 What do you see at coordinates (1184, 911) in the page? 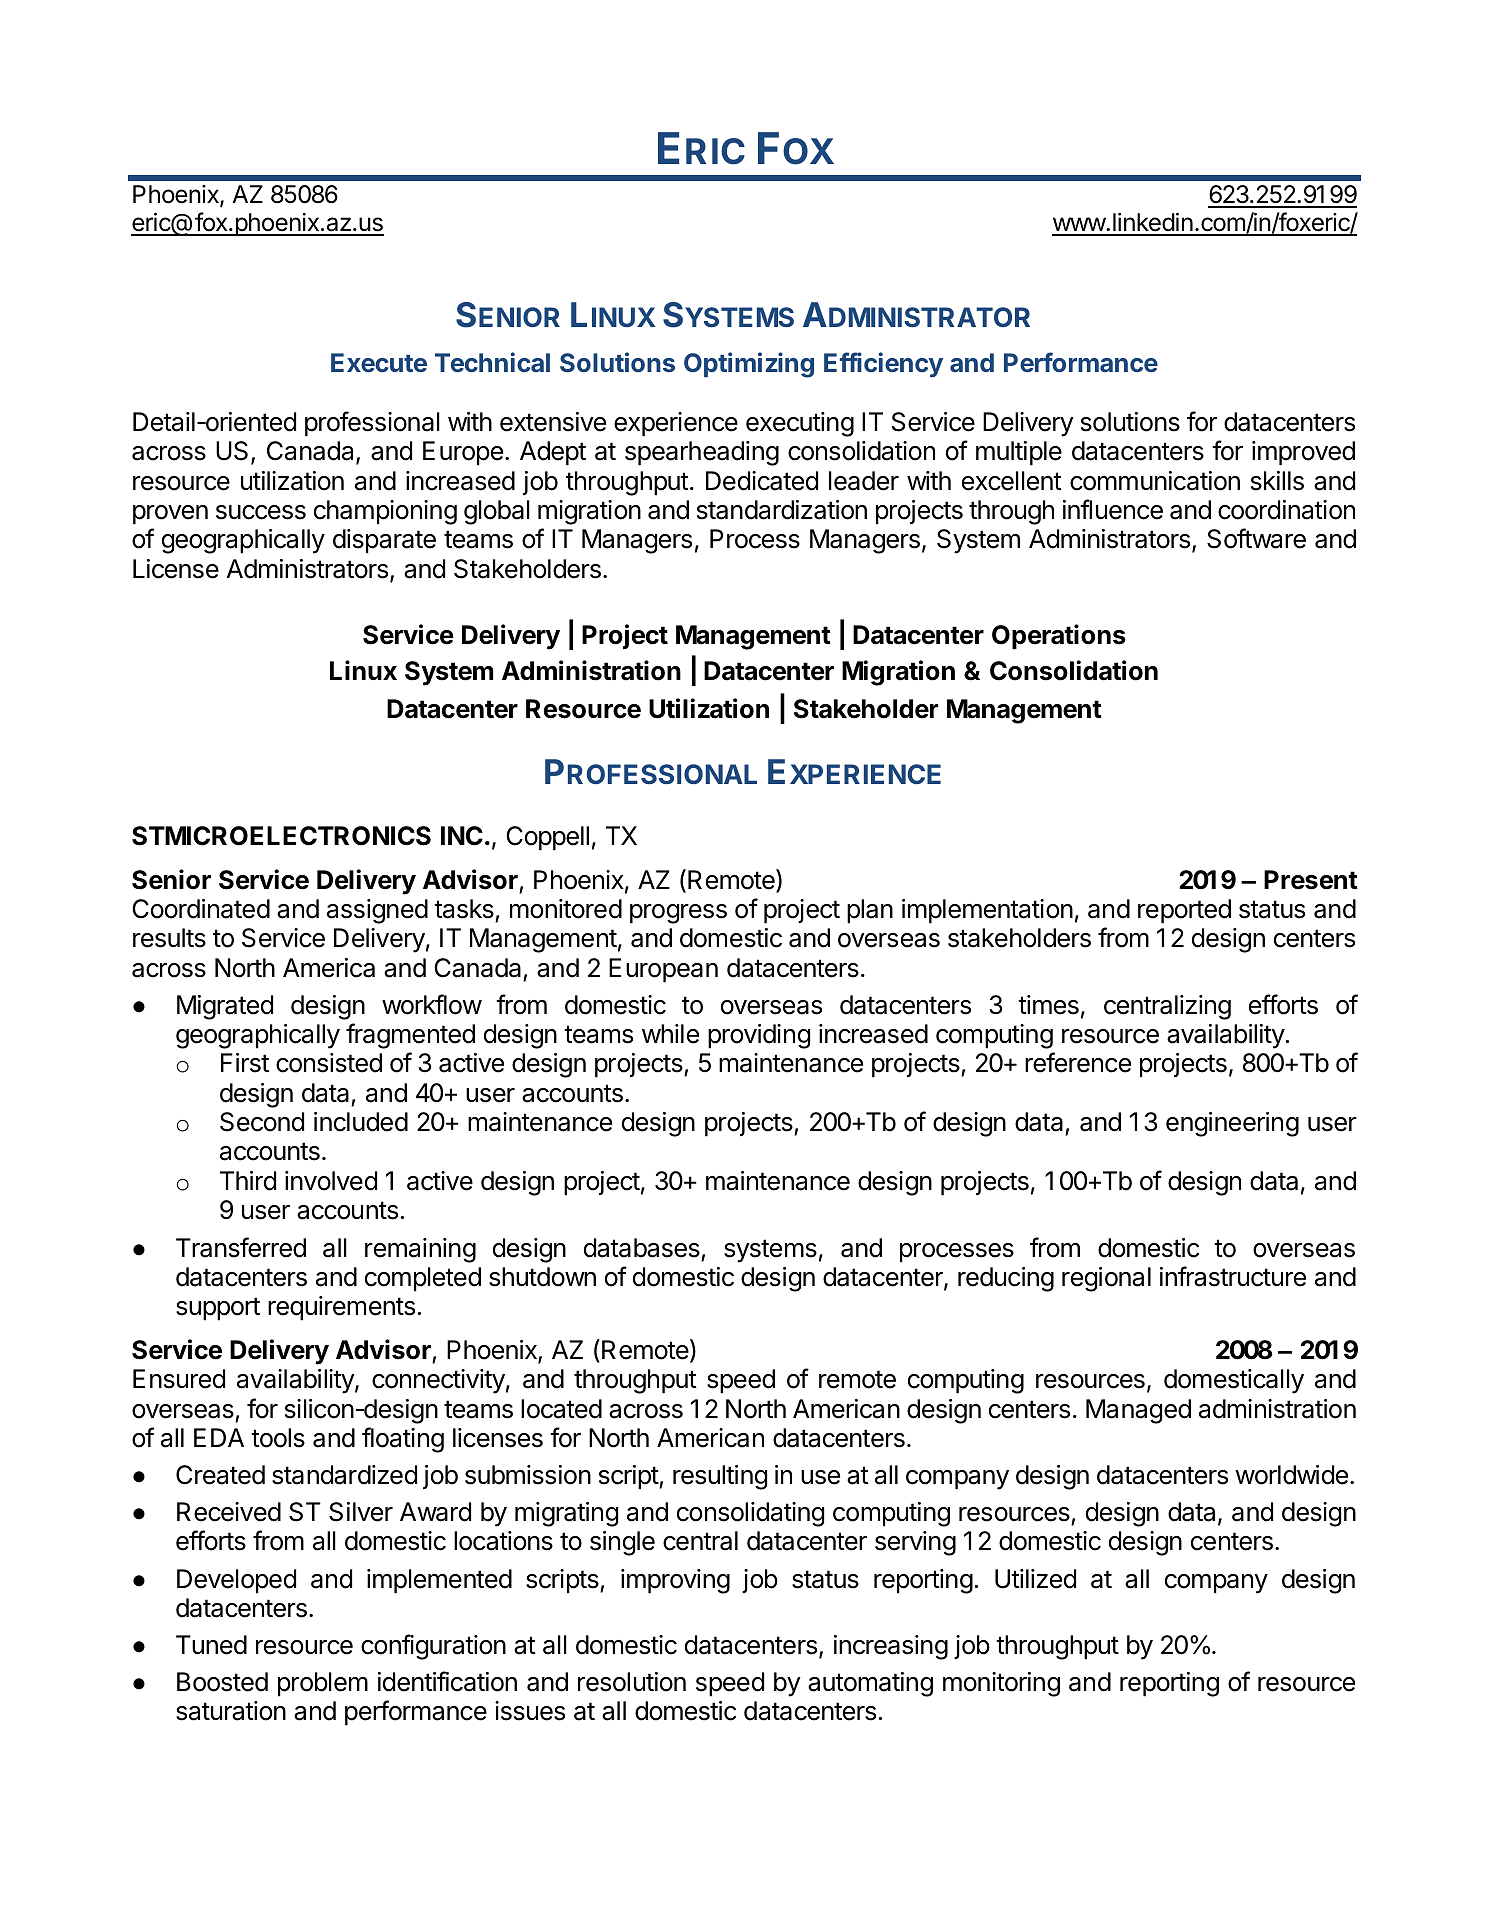
I see `reported` at bounding box center [1184, 911].
